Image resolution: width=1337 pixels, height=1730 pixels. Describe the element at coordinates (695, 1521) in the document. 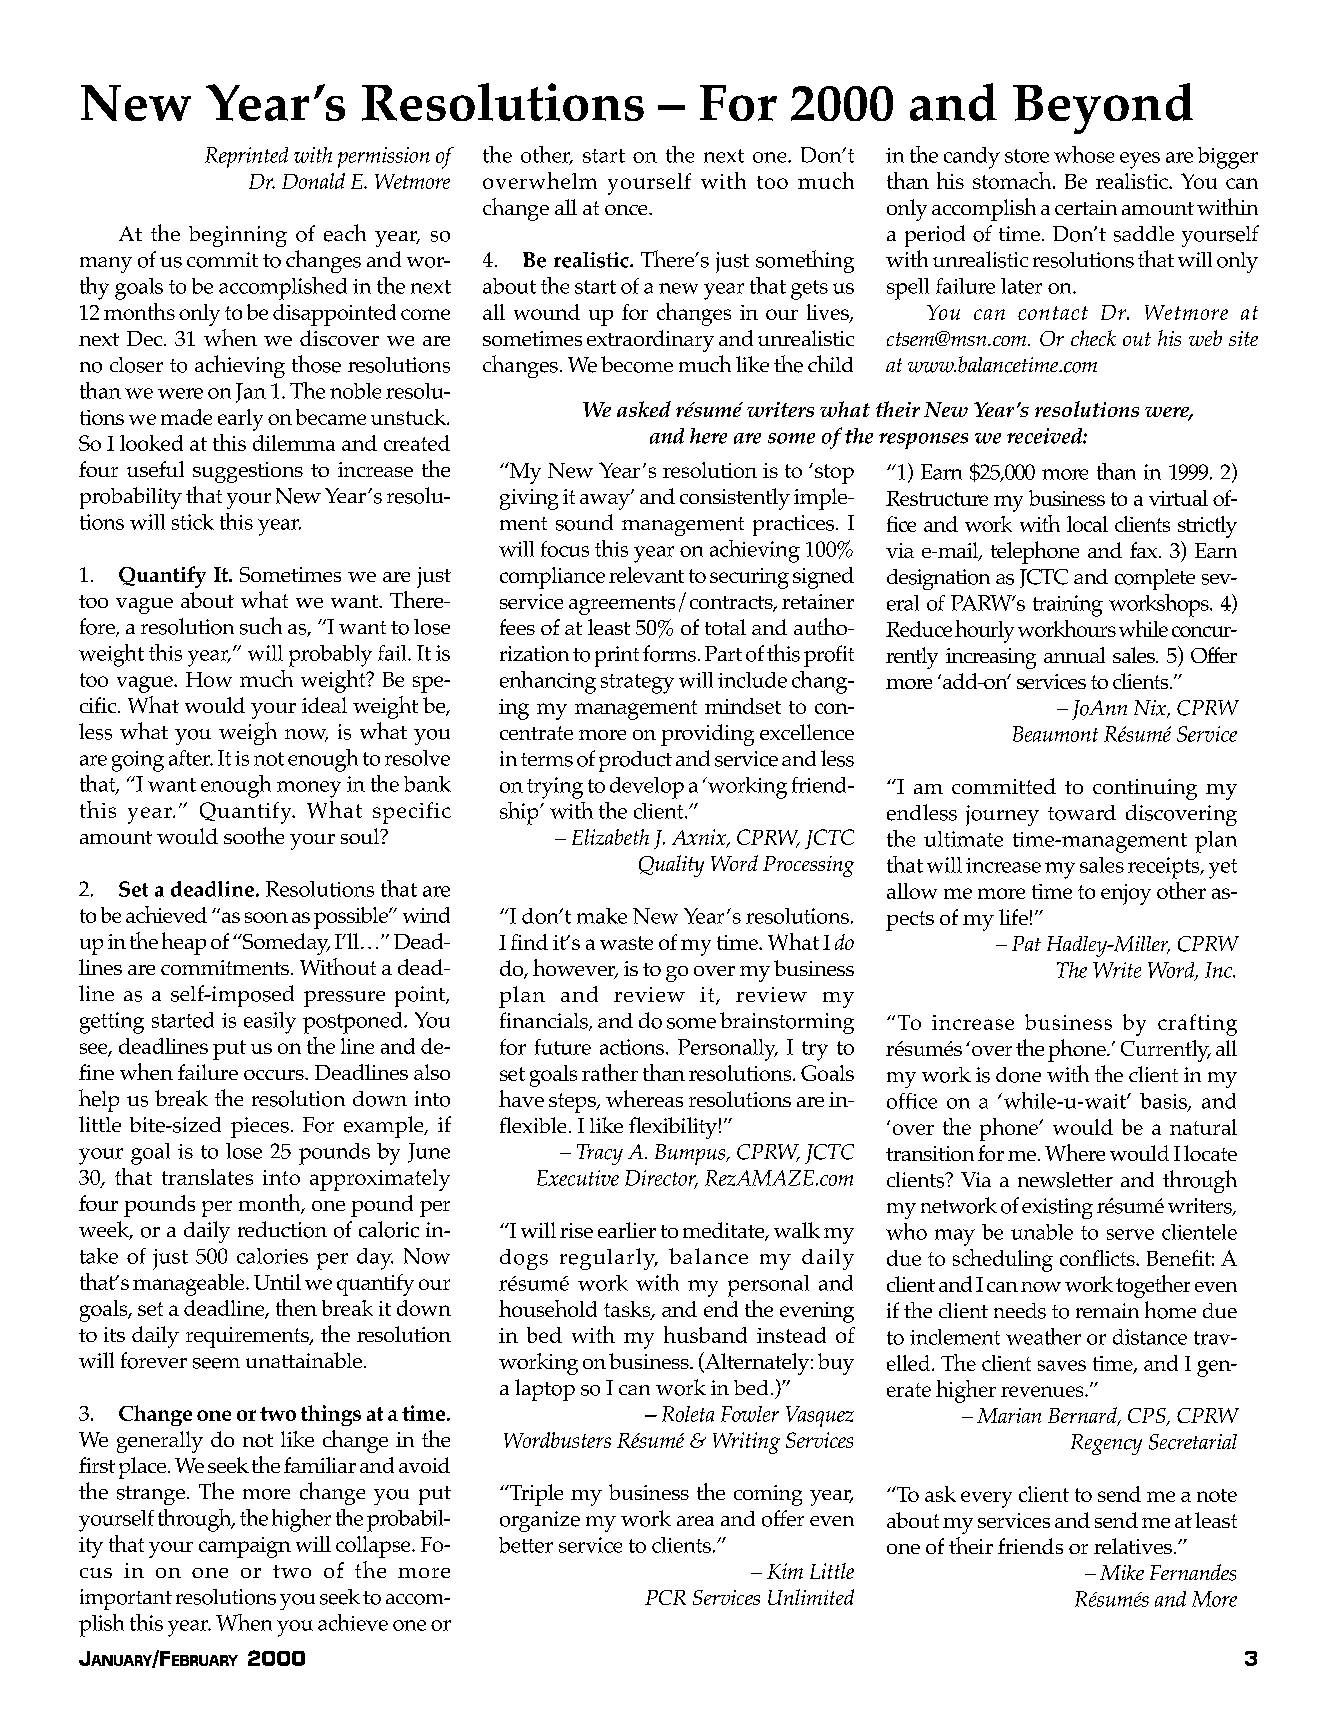

I see `area` at that location.
